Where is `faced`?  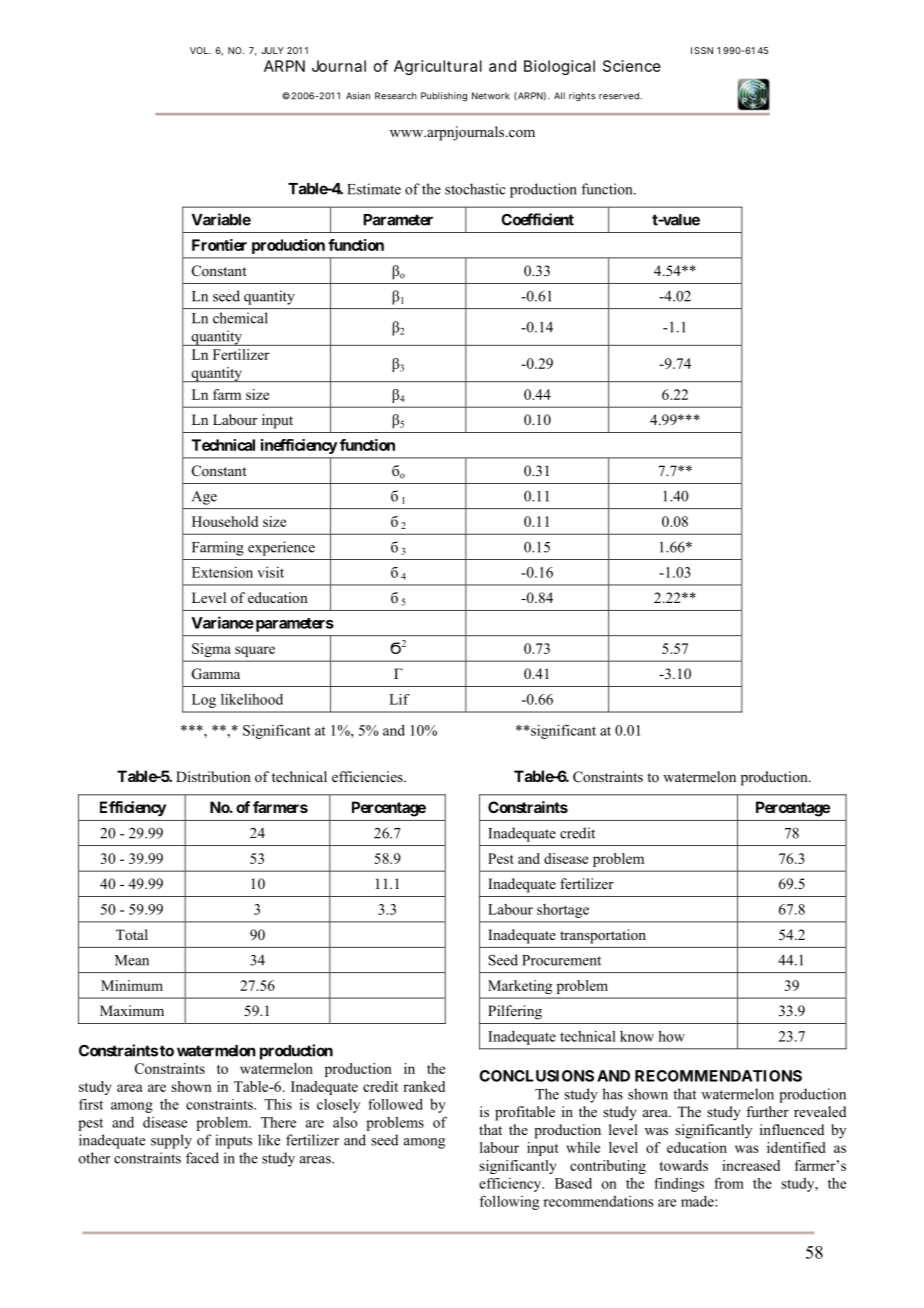
faced is located at coordinates (202, 1158).
